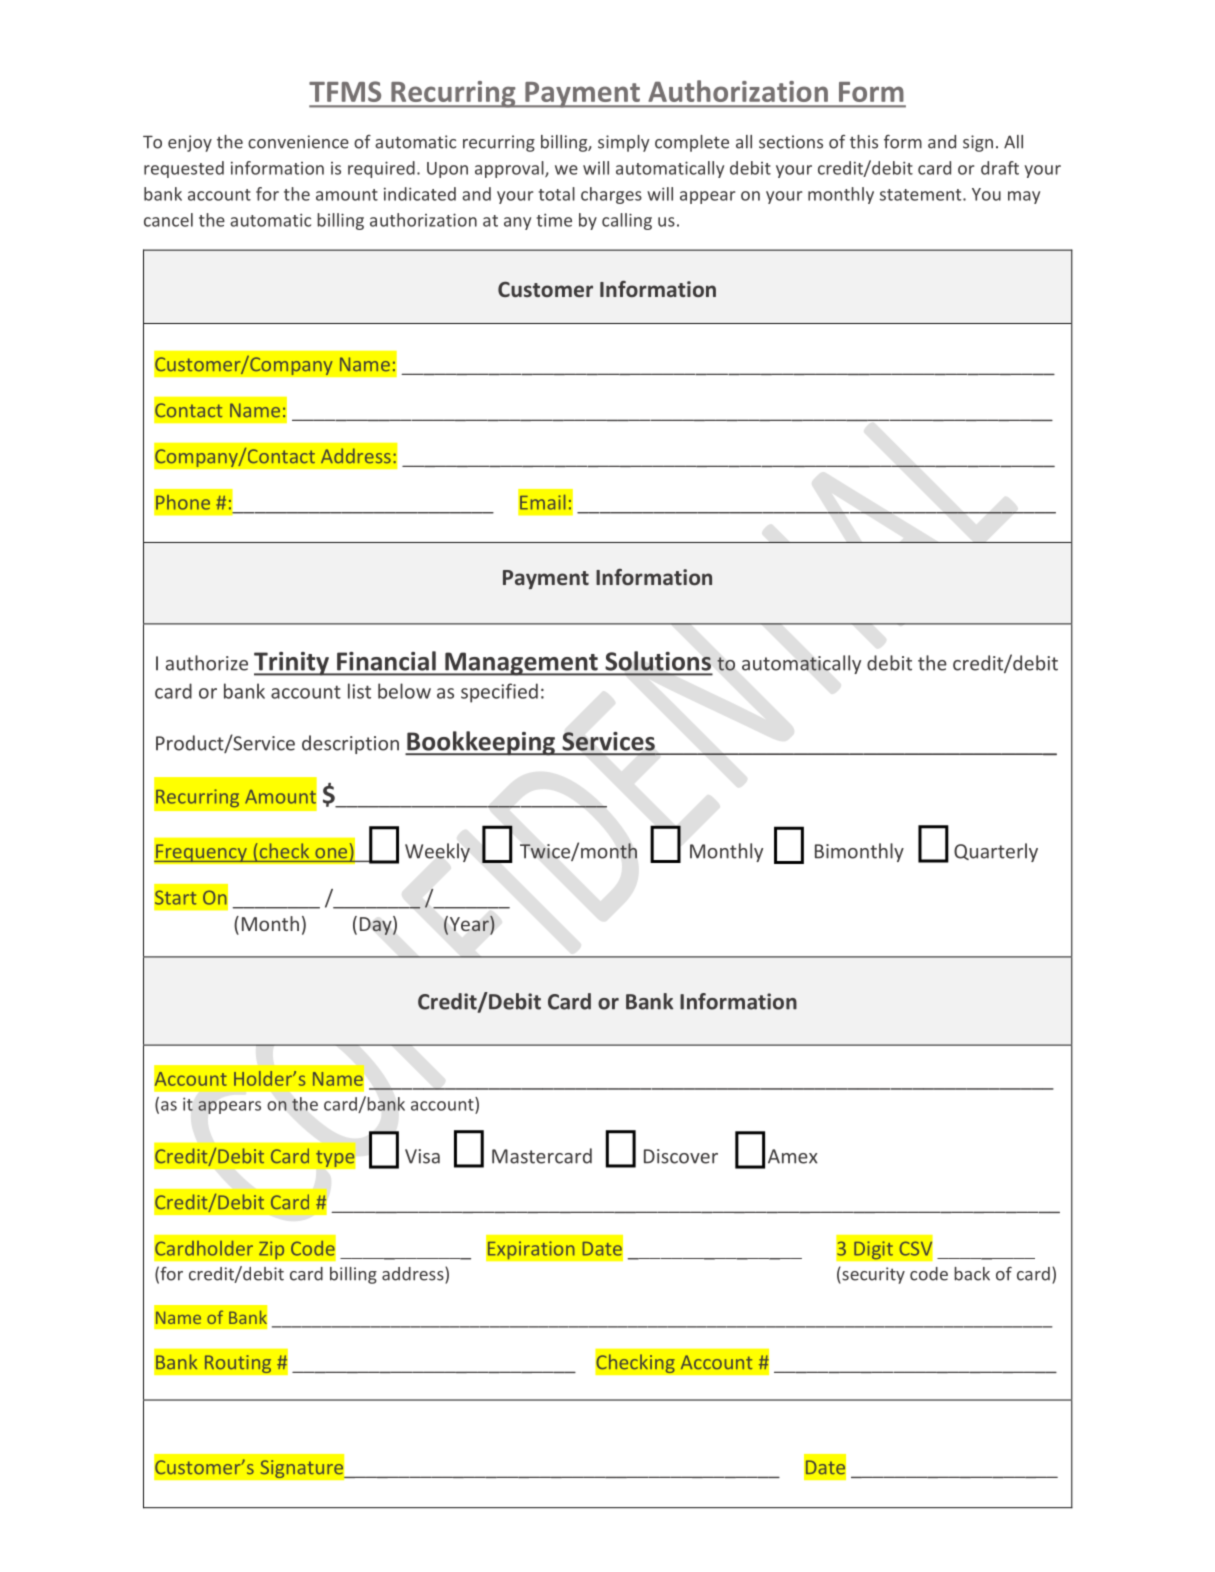  I want to click on convenience, so click(298, 142).
